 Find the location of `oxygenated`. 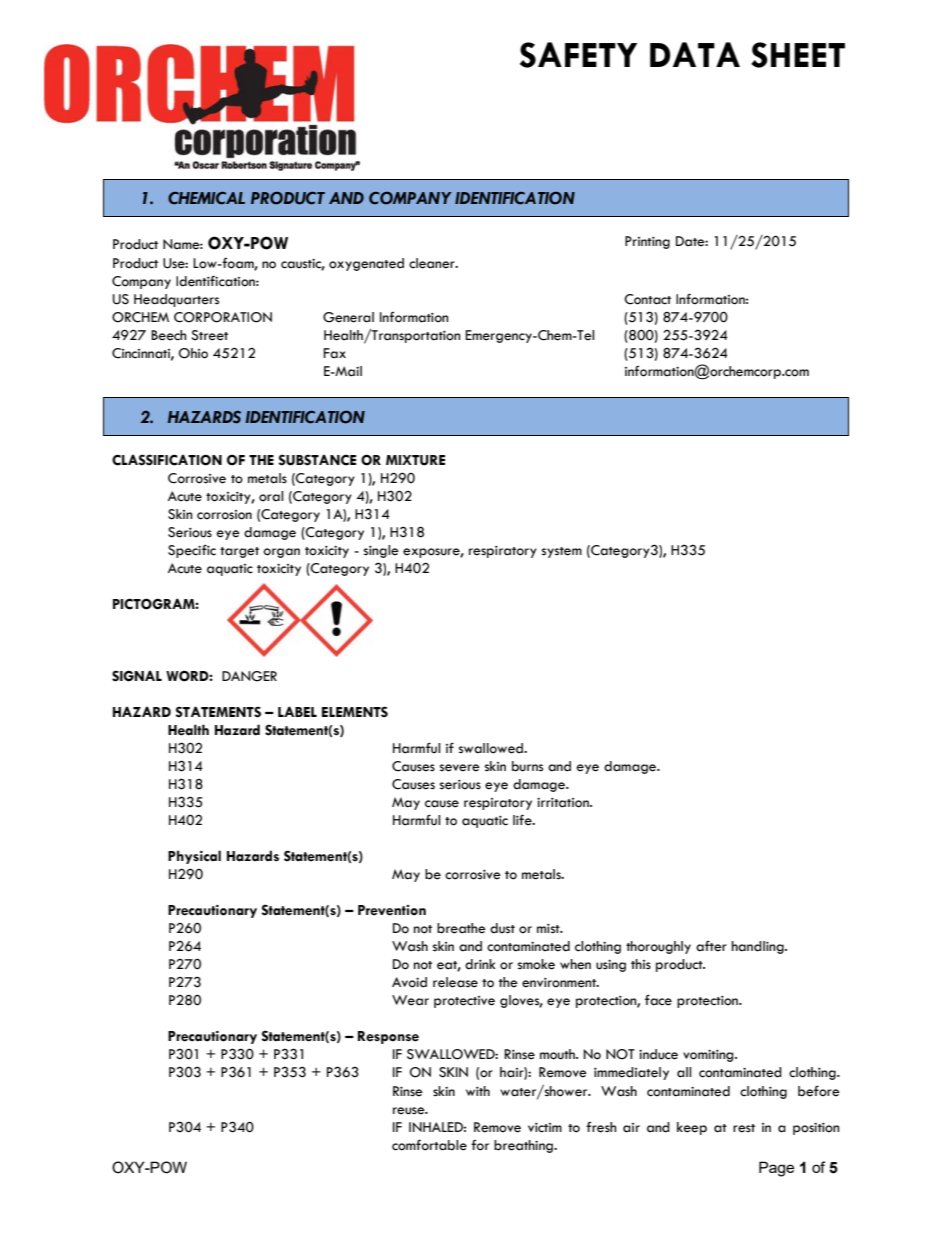

oxygenated is located at coordinates (366, 264).
